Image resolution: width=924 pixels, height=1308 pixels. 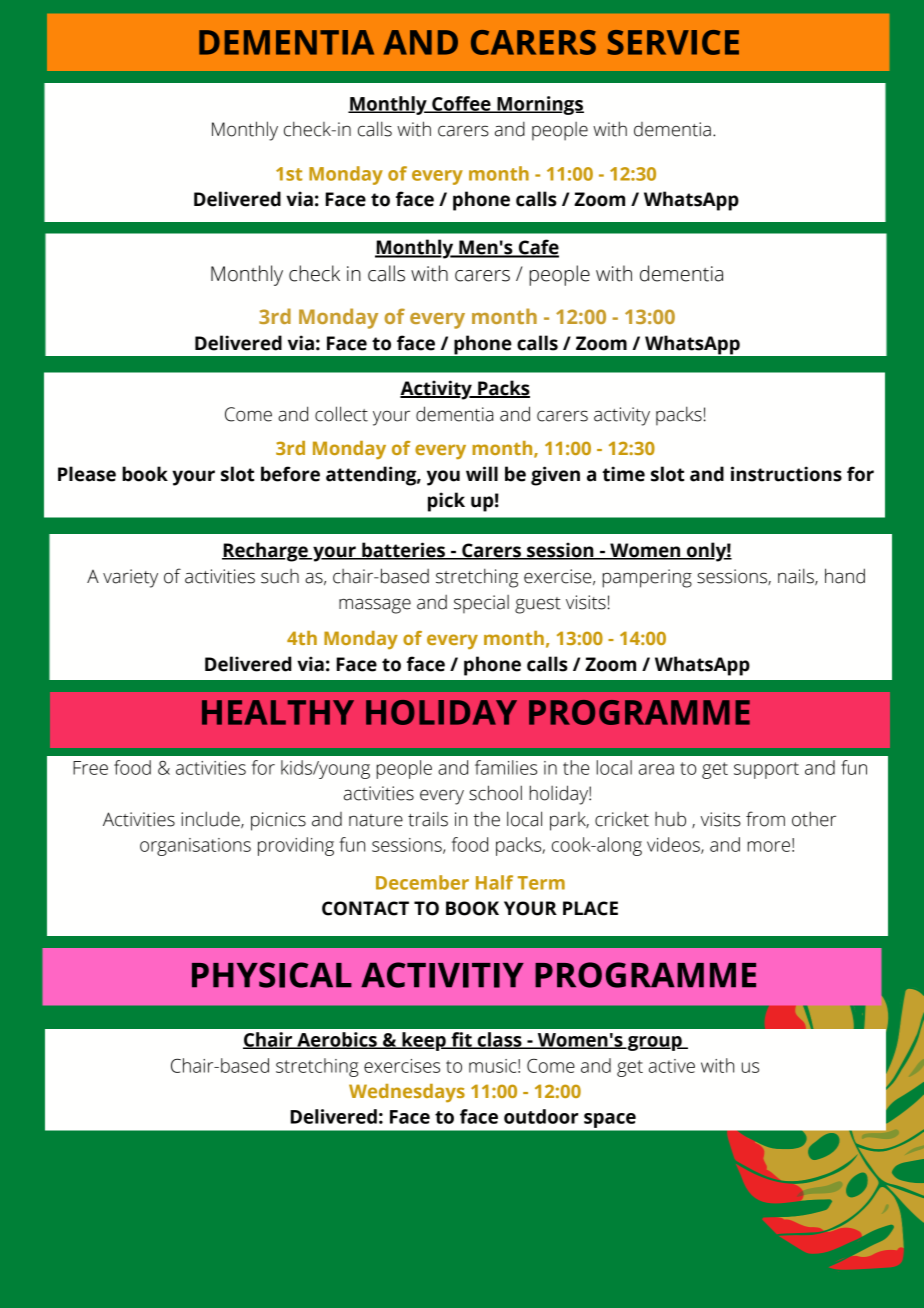 I want to click on special, so click(x=481, y=604).
